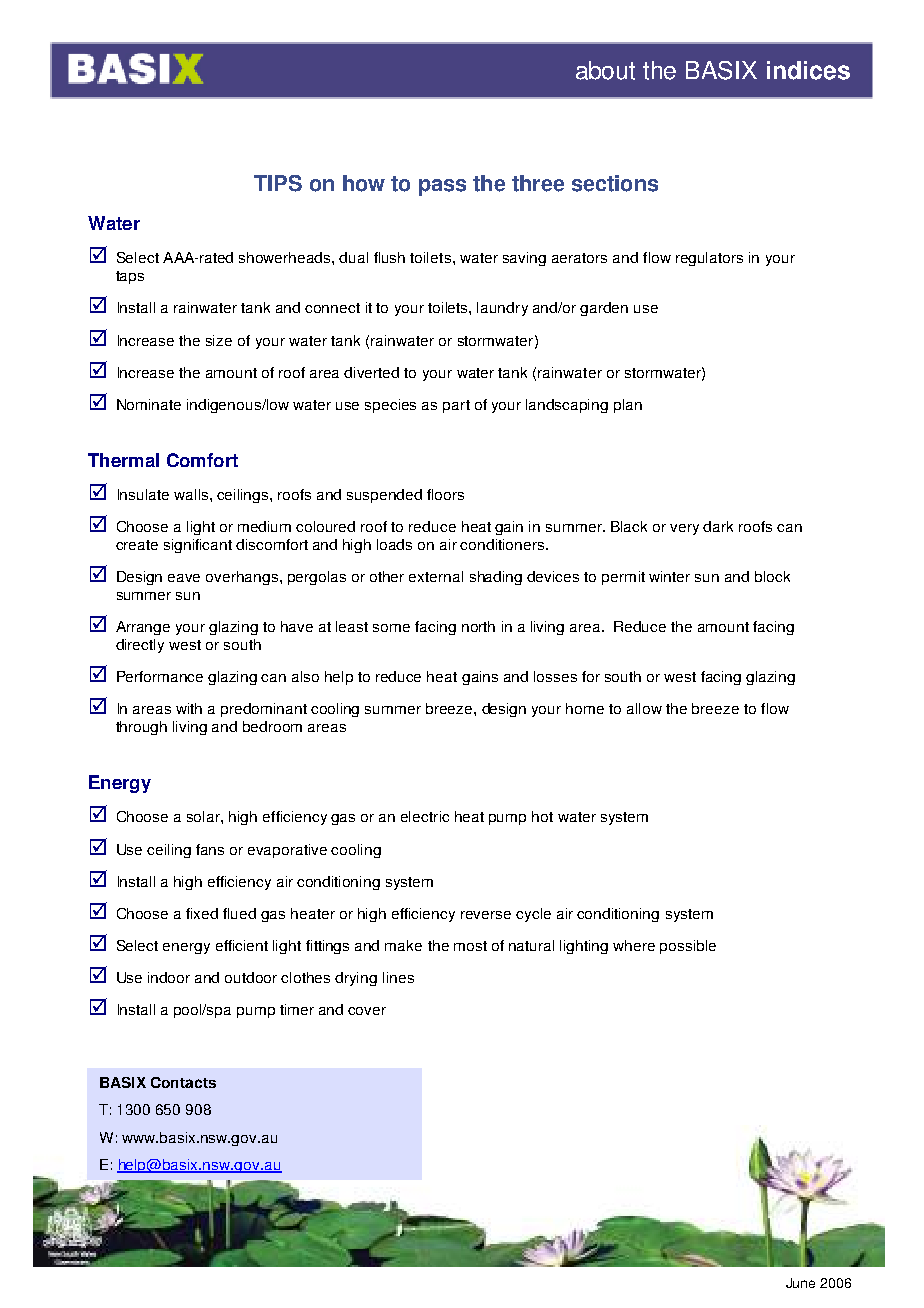 The width and height of the screenshot is (924, 1308). Describe the element at coordinates (478, 626) in the screenshot. I see `north` at that location.
